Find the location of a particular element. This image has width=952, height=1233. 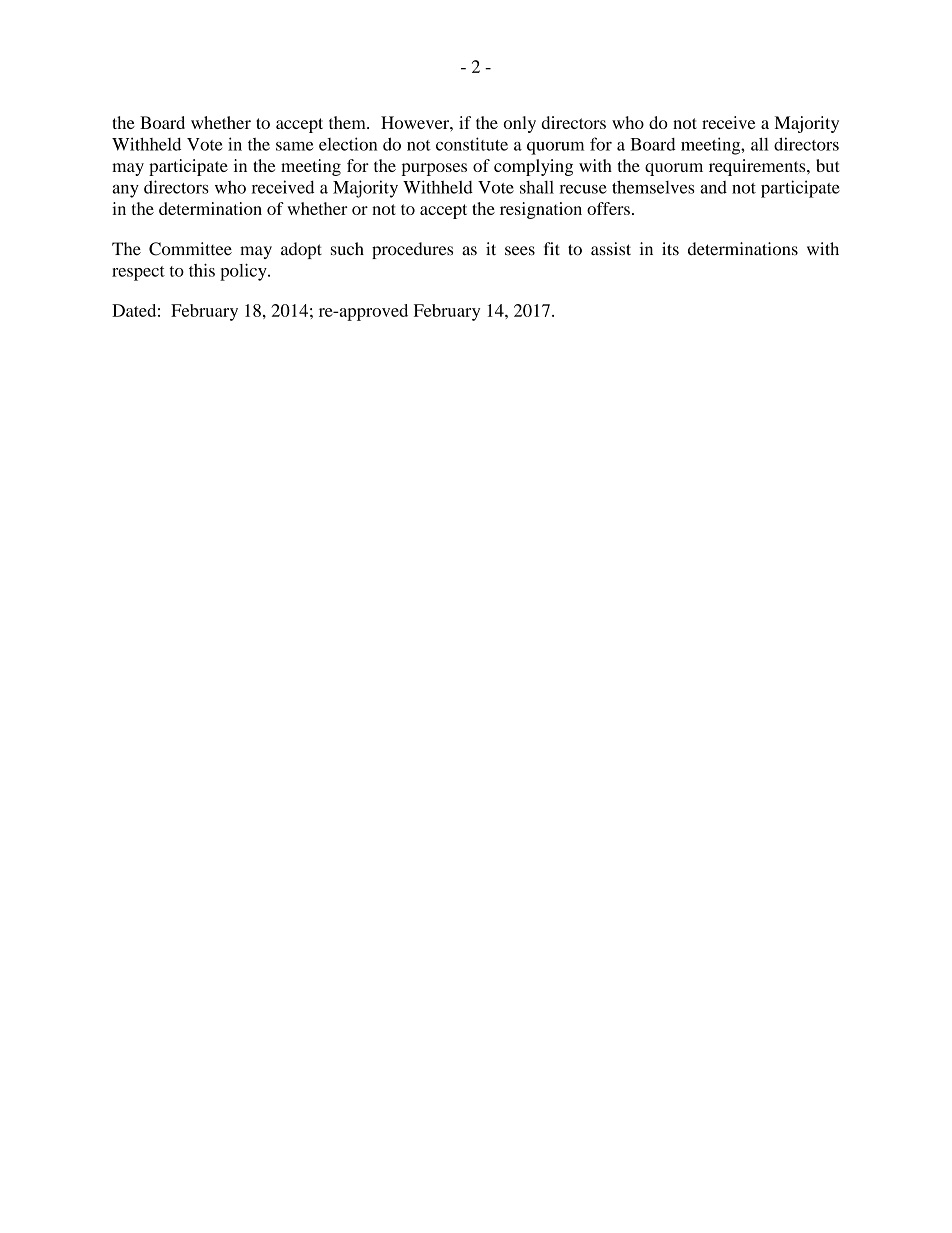

constitute is located at coordinates (472, 144).
